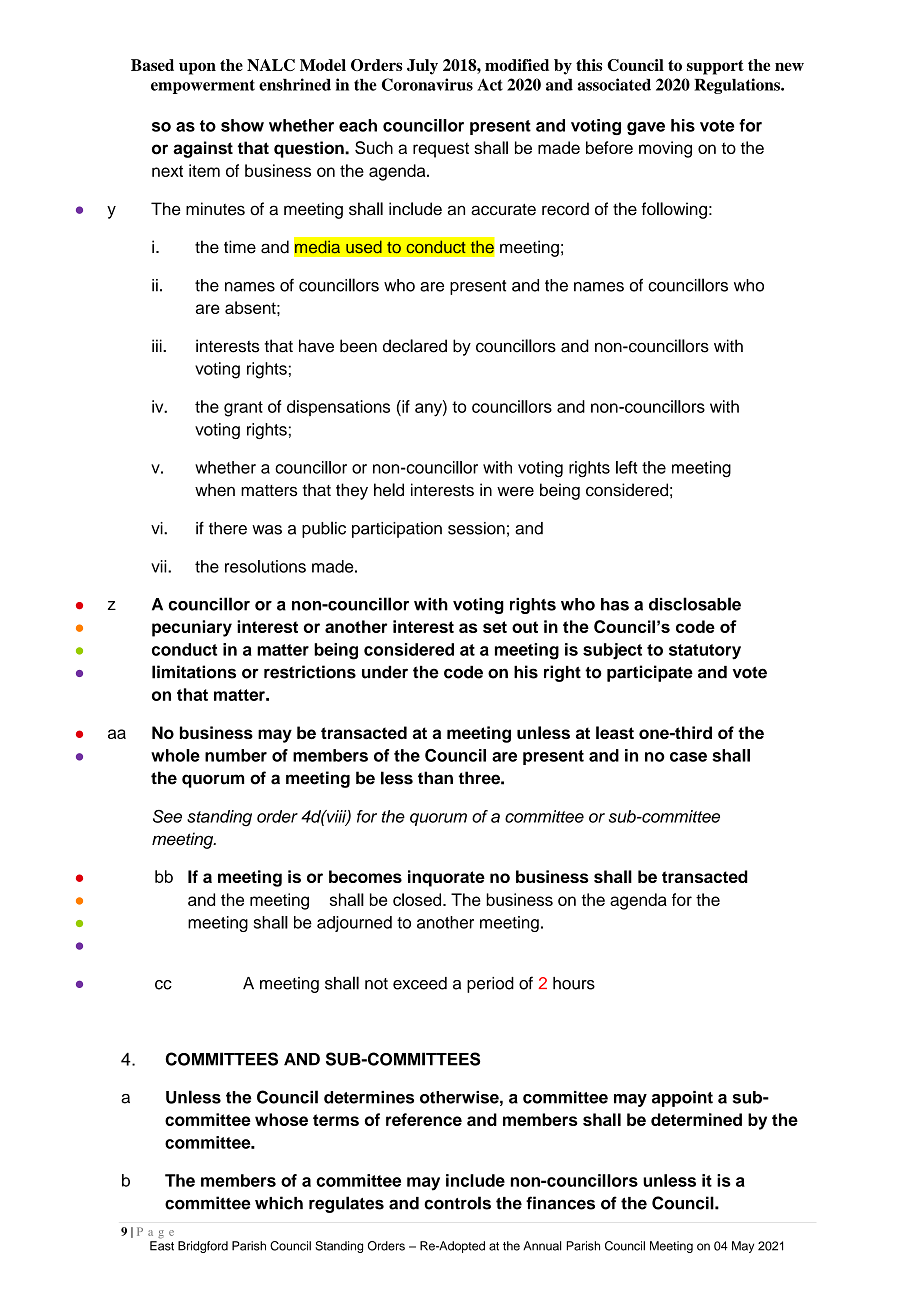  I want to click on set, so click(495, 627).
